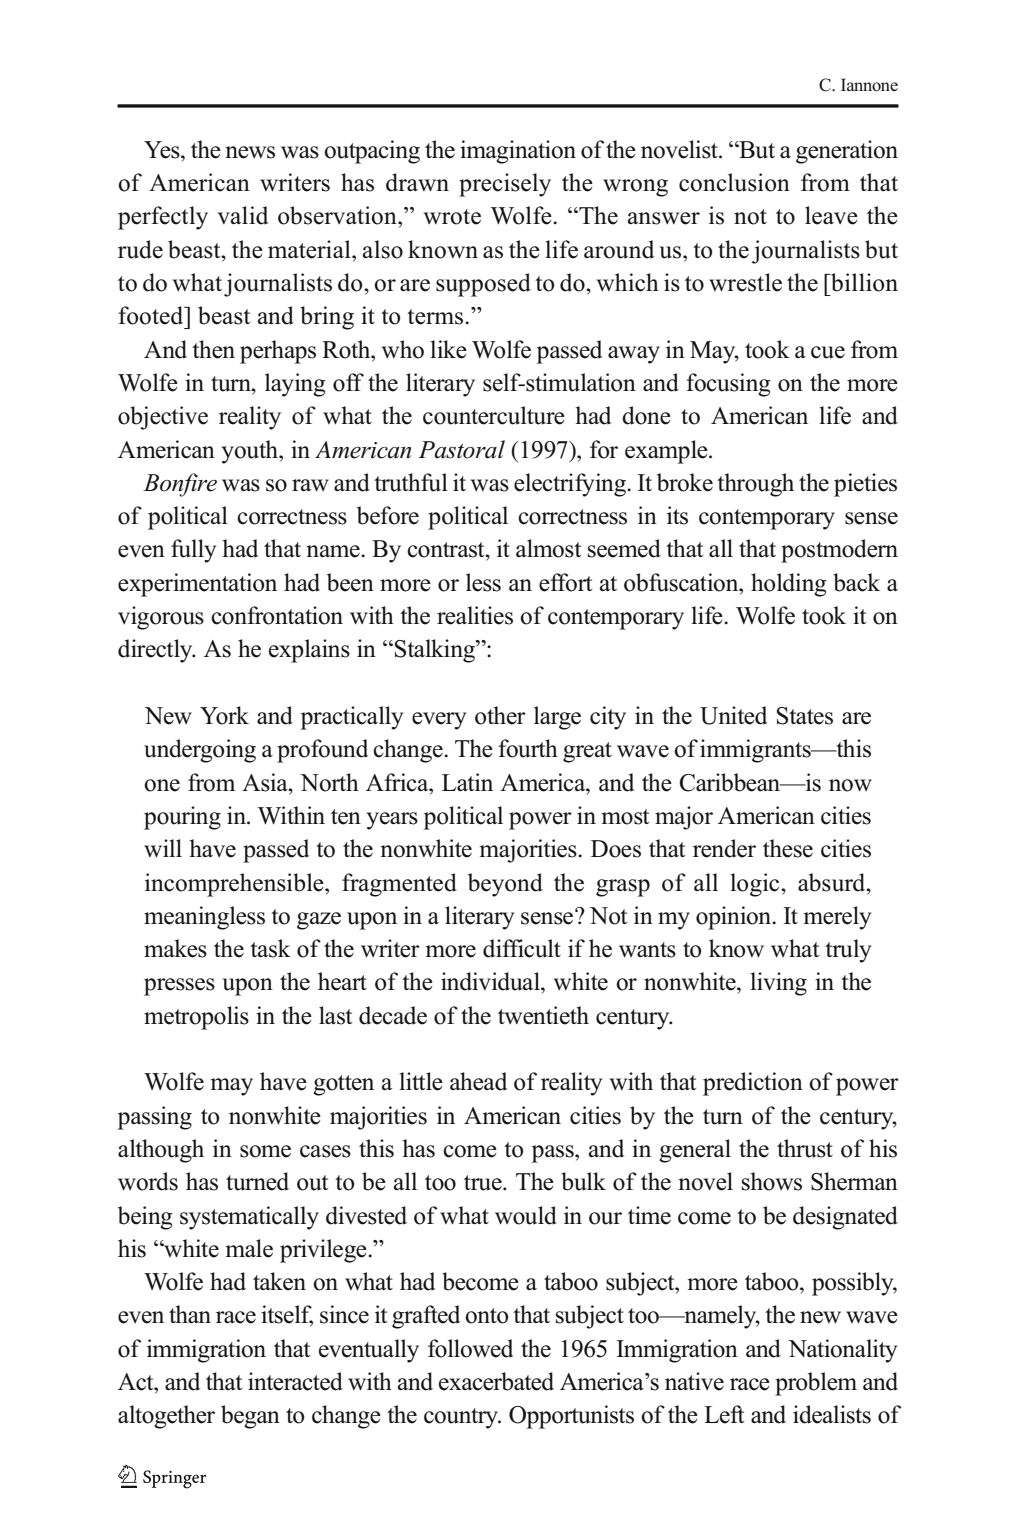 This screenshot has height=1540, width=1016. I want to click on Latin, so click(467, 782).
